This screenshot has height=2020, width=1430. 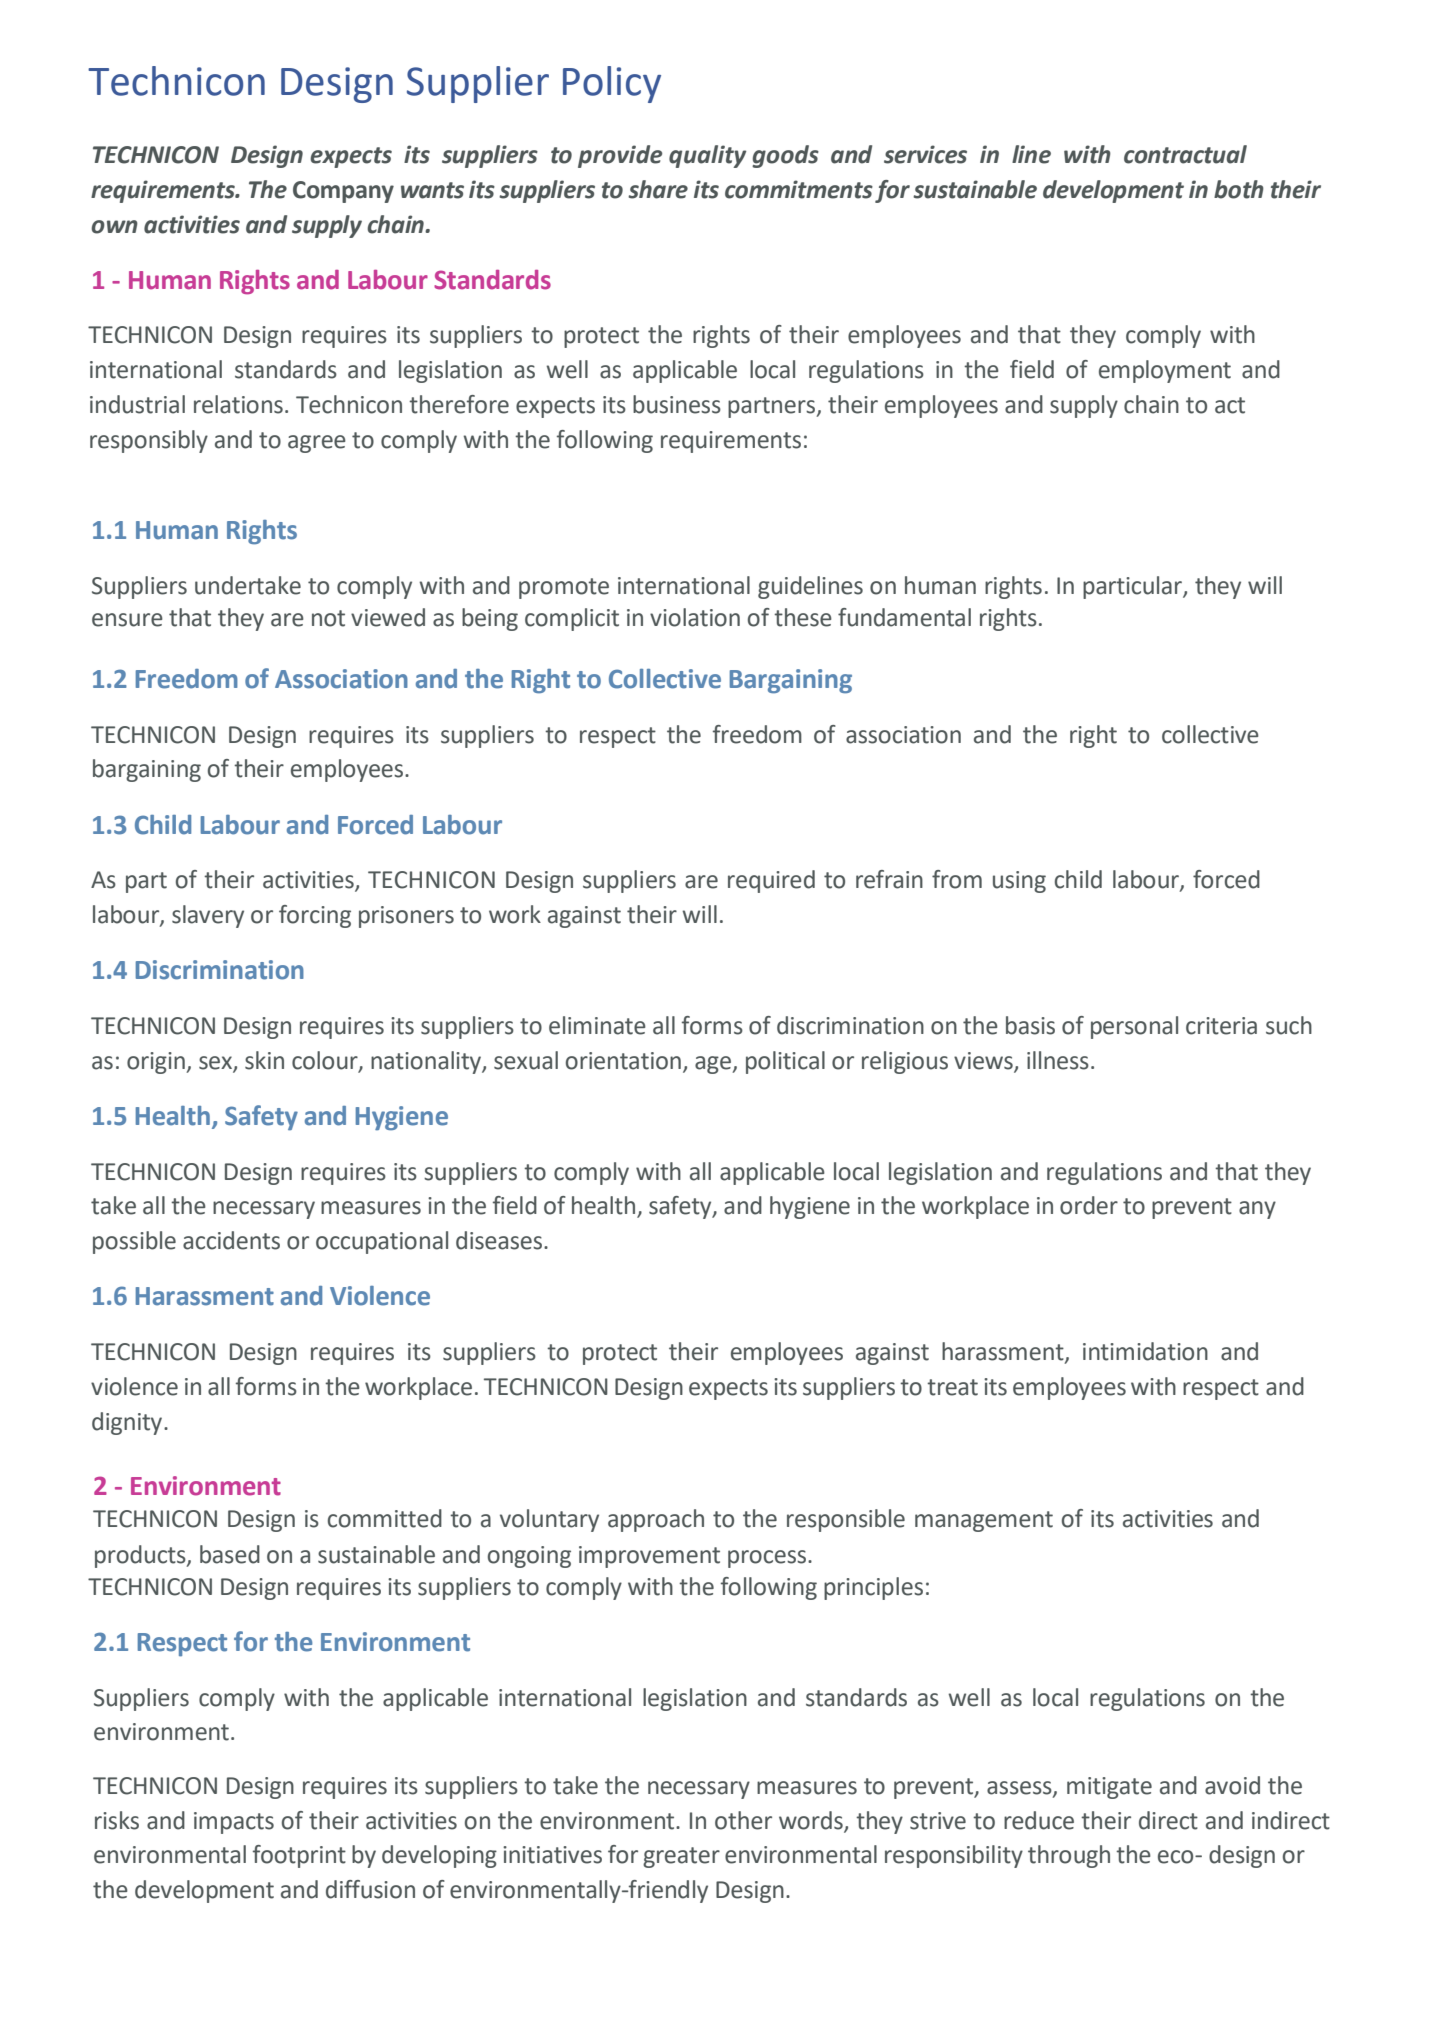 I want to click on greater, so click(x=681, y=1857).
